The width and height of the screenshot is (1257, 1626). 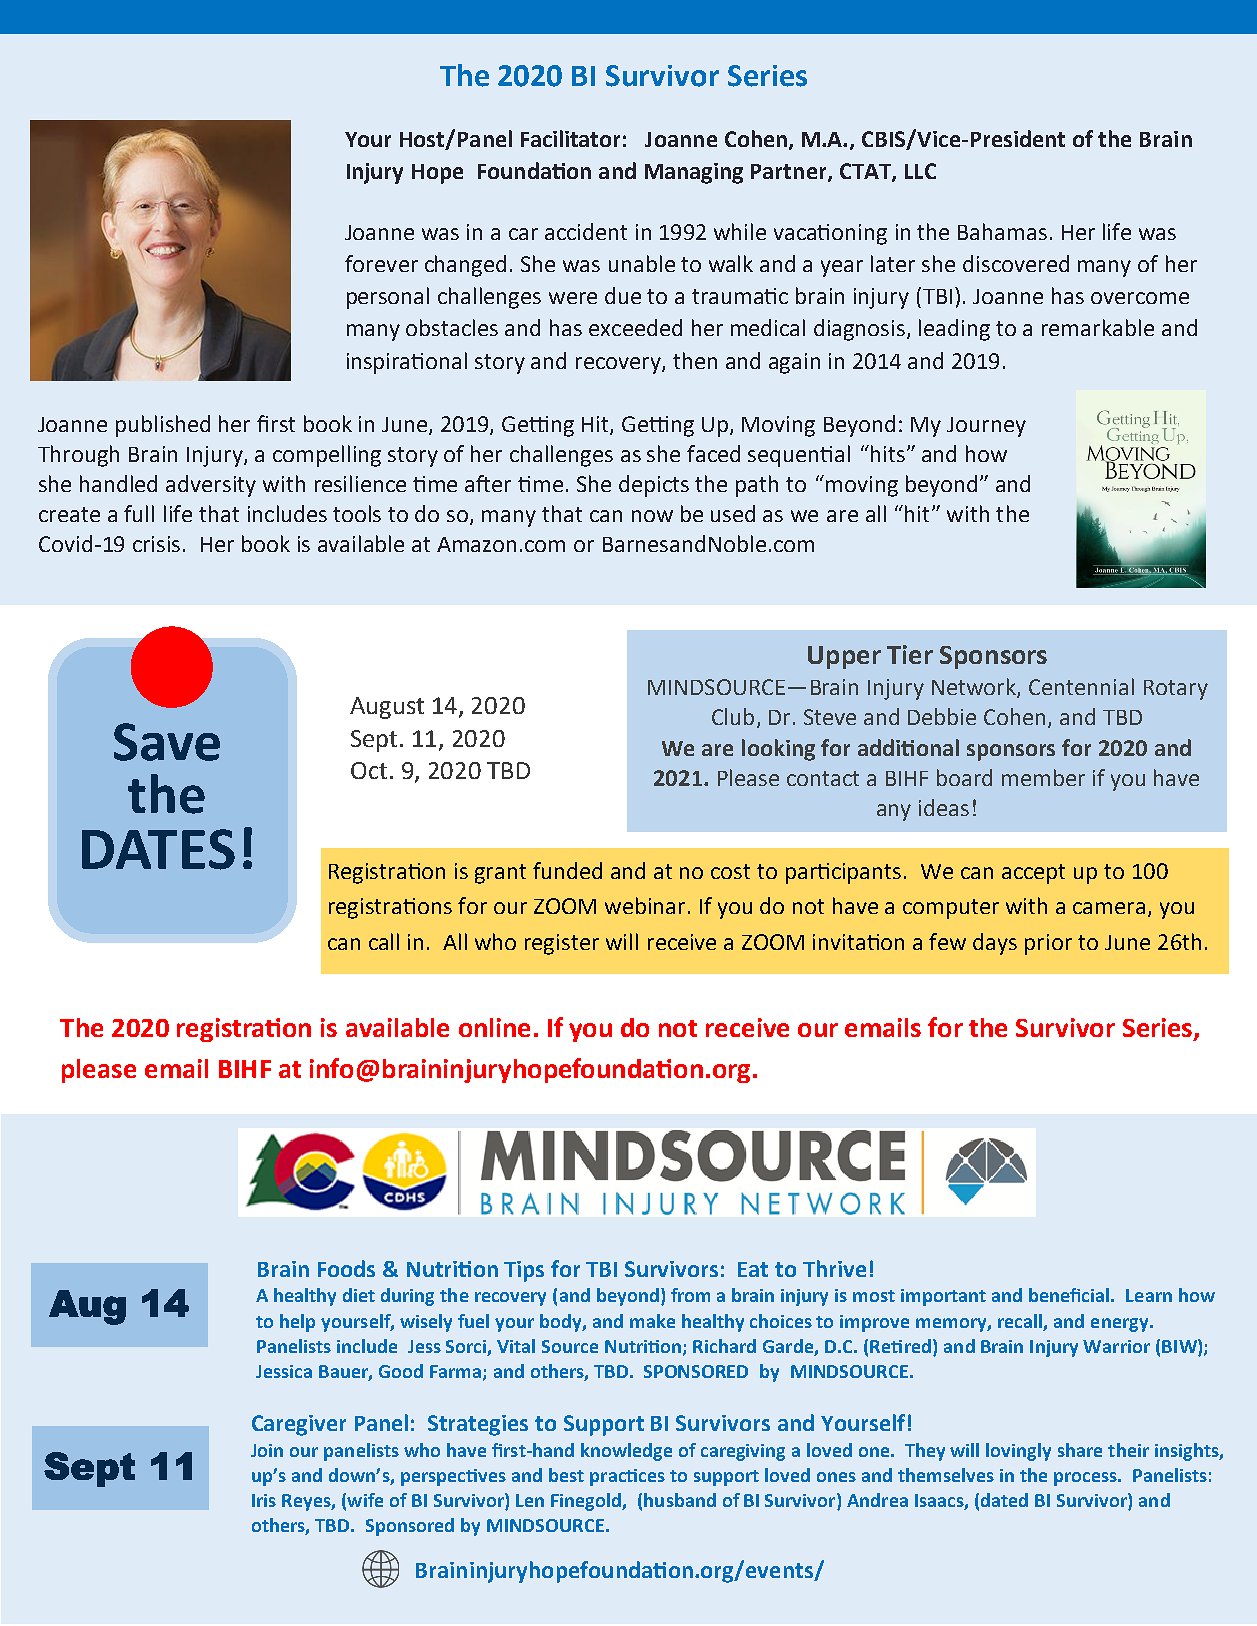 I want to click on accident, so click(x=586, y=231).
